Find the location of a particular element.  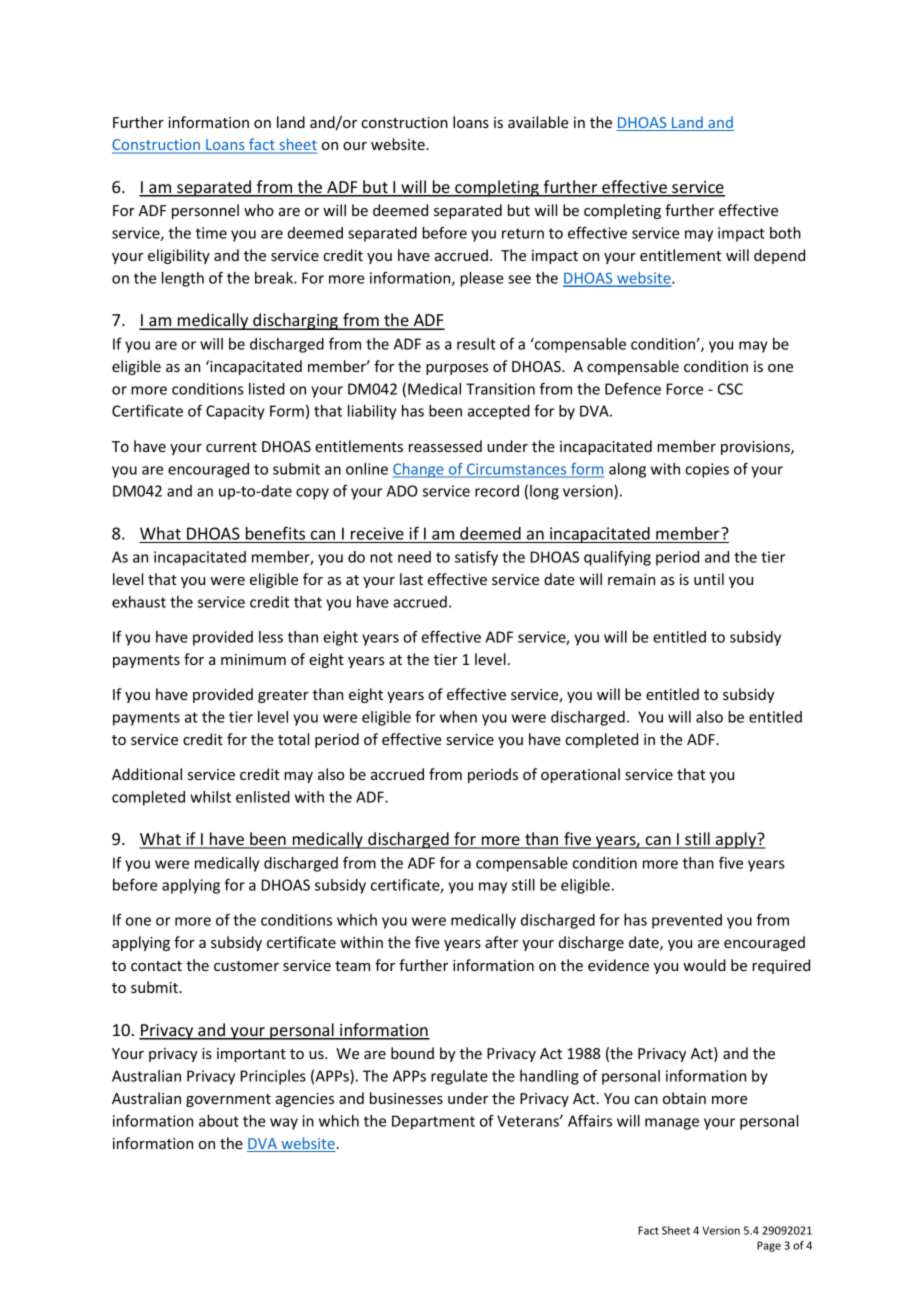

both is located at coordinates (785, 233).
